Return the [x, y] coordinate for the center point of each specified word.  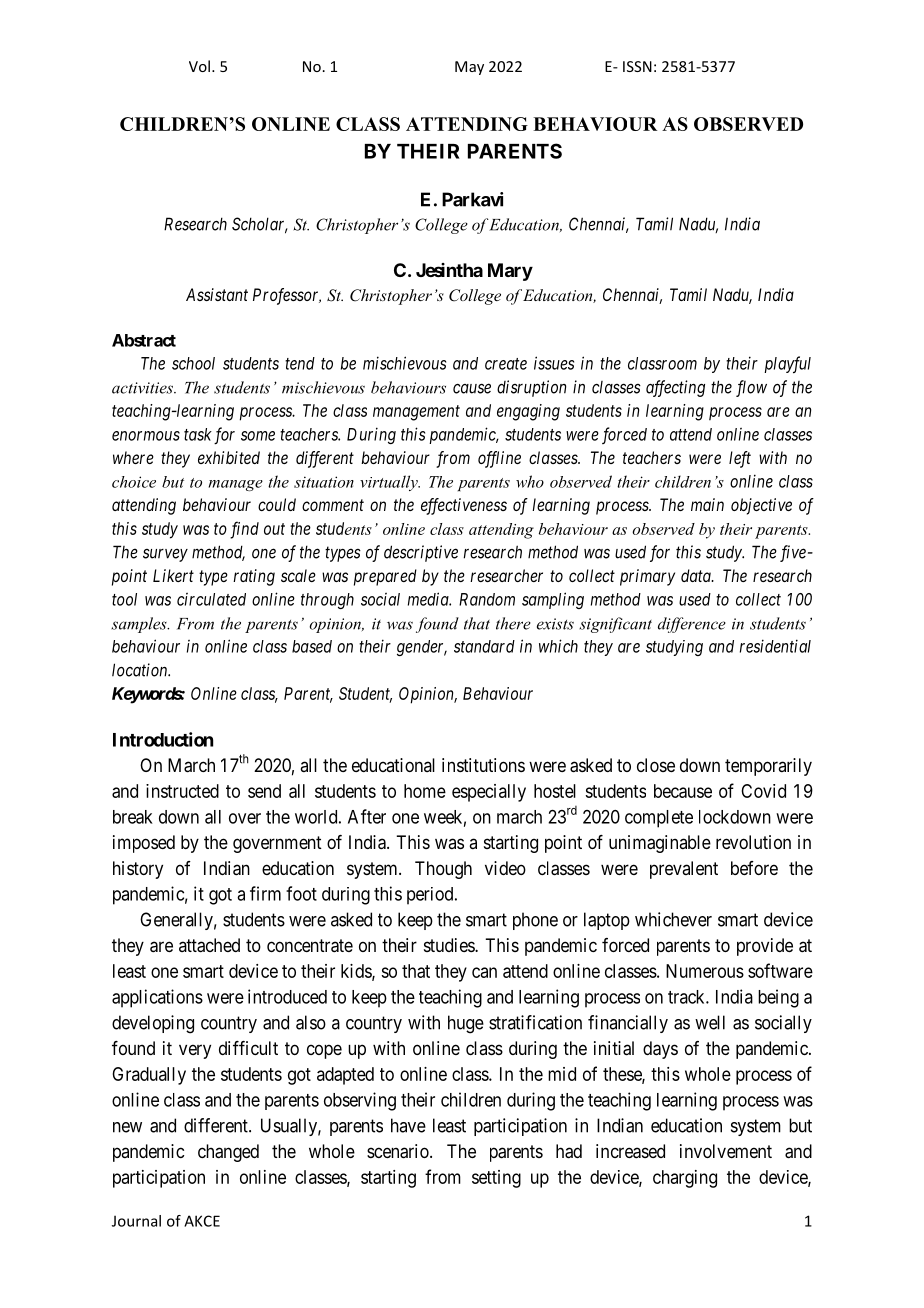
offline [499, 459]
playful [787, 365]
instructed [182, 791]
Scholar [260, 225]
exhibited [229, 457]
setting [496, 1179]
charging [685, 1179]
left [740, 459]
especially [489, 793]
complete [659, 819]
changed [228, 1153]
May [469, 68]
